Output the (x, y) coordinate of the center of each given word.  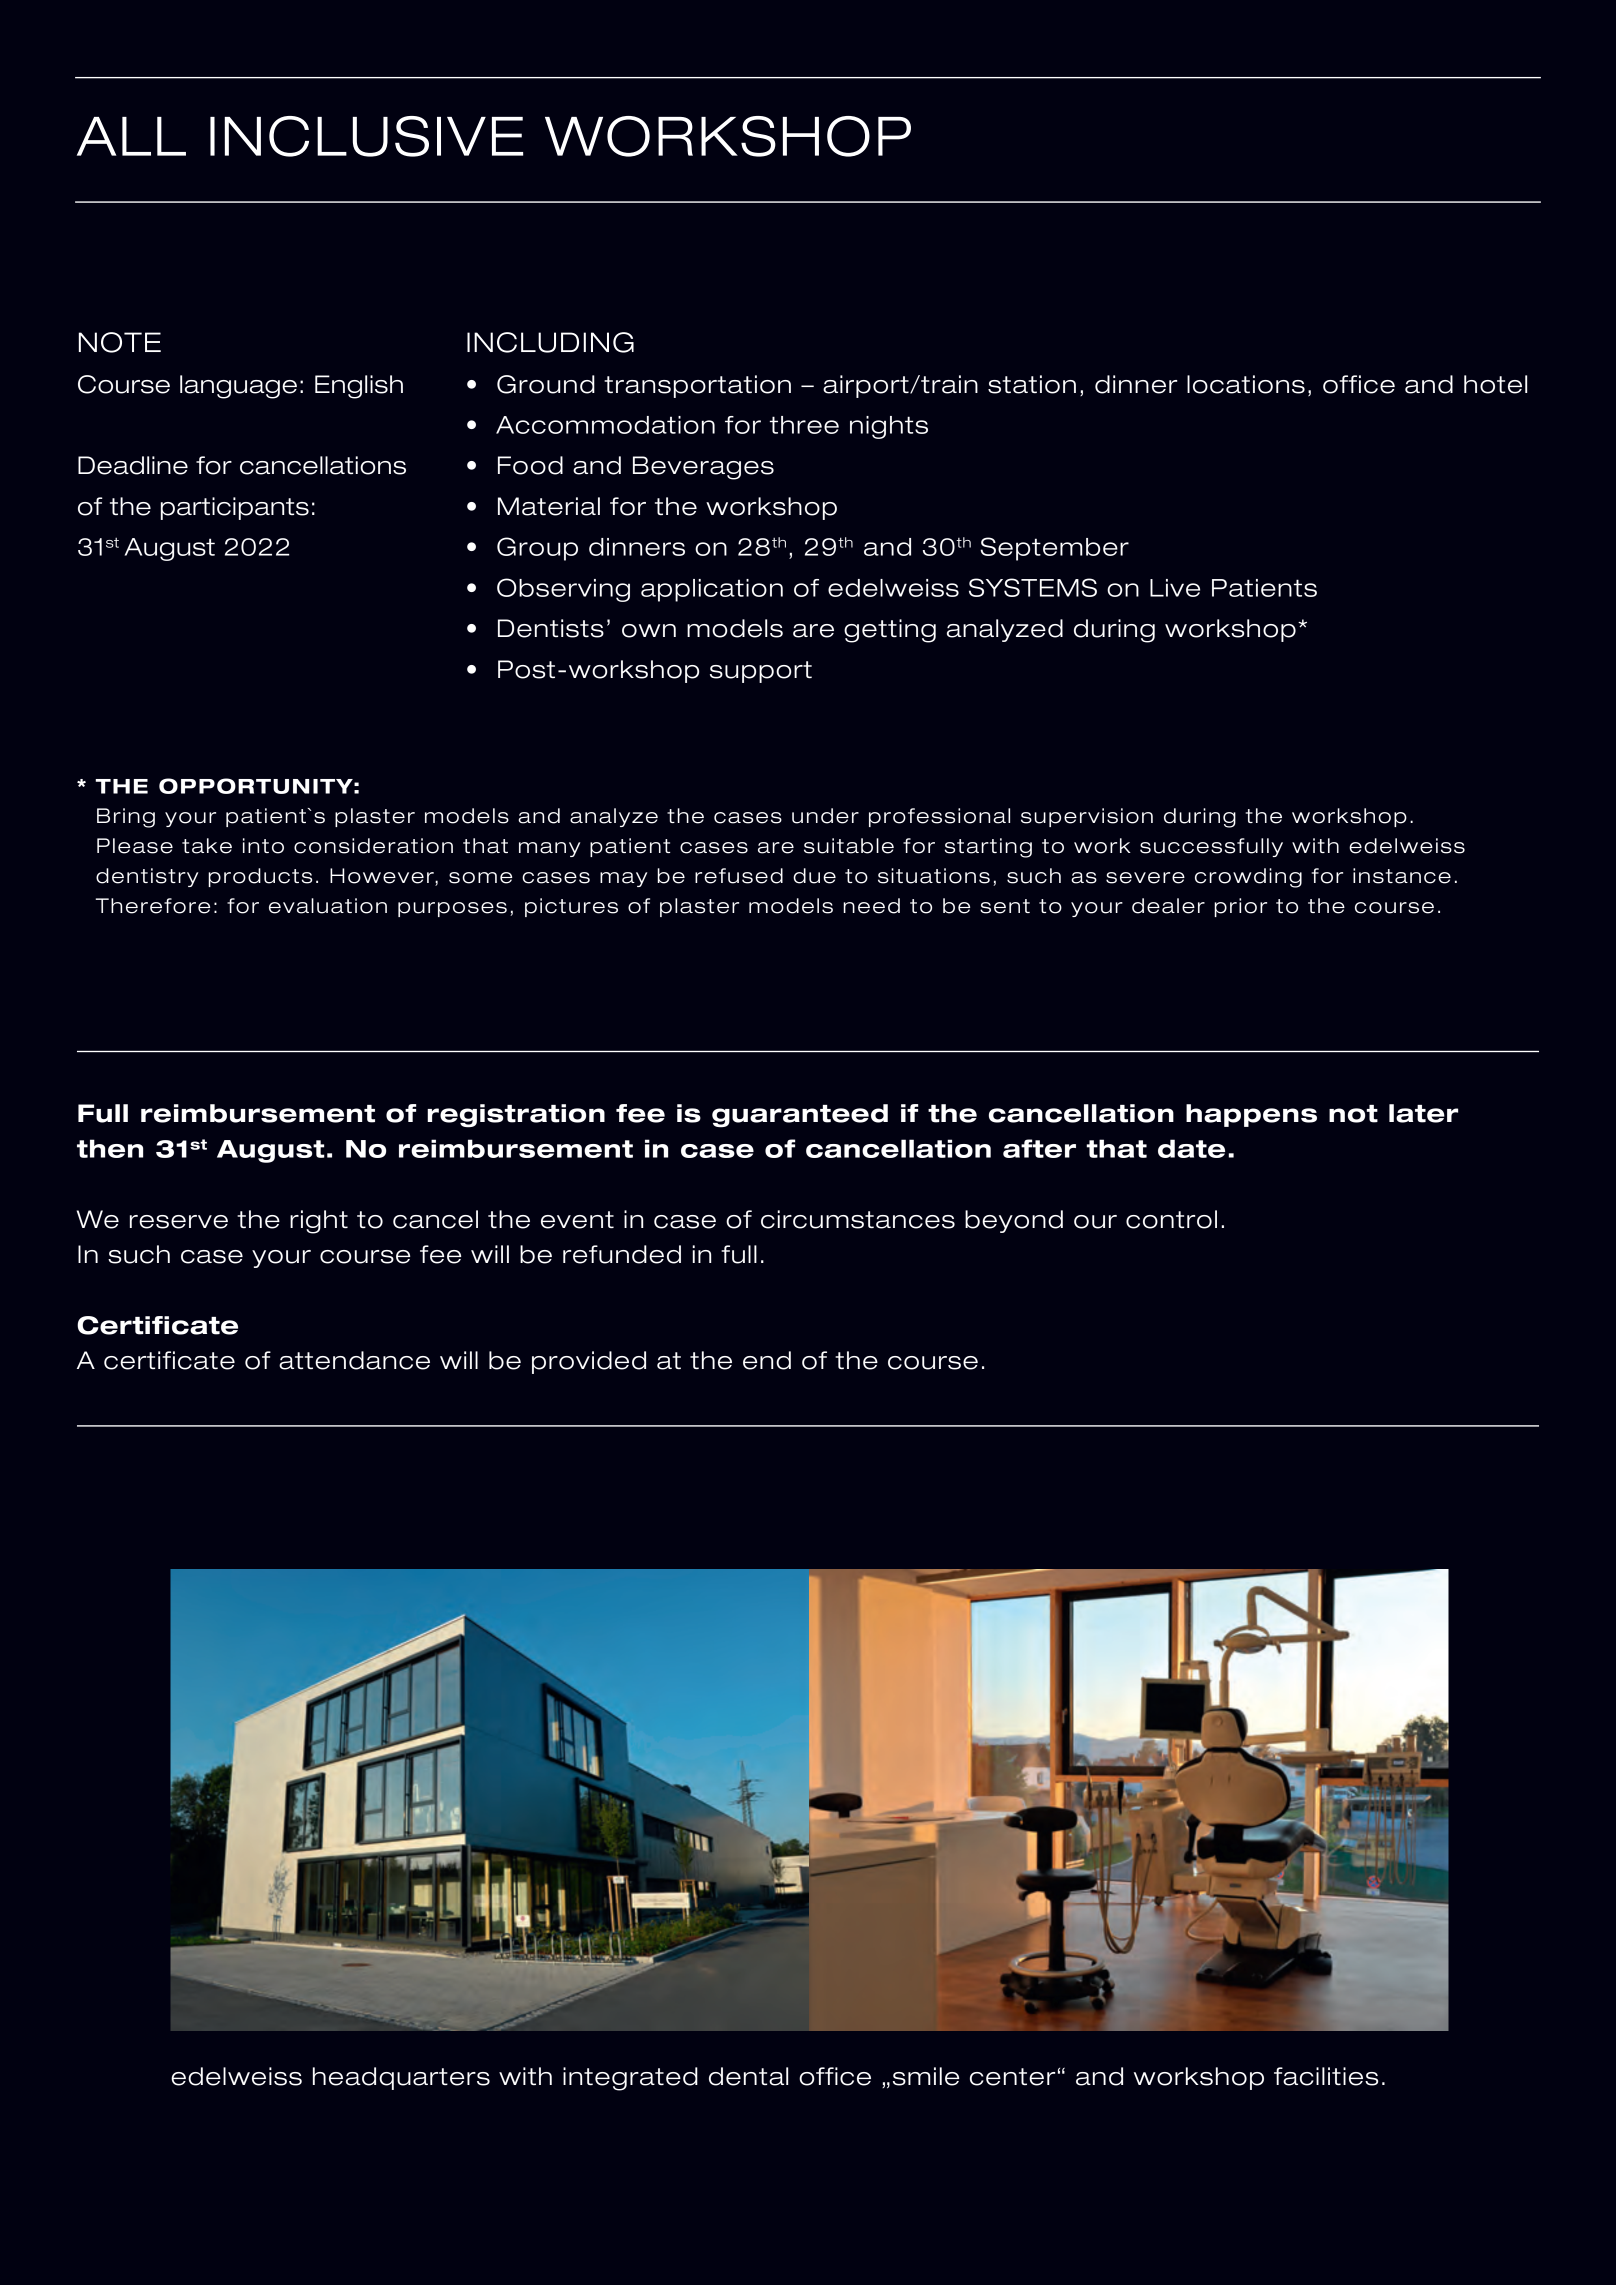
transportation (697, 386)
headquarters (401, 2078)
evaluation (328, 906)
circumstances (858, 1219)
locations (1246, 384)
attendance (354, 1360)
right (319, 1222)
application (712, 590)
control (1171, 1219)
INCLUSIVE (366, 136)
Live (1175, 588)
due (814, 876)
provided (589, 1362)
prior (1240, 907)
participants (235, 508)
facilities (1326, 2076)
